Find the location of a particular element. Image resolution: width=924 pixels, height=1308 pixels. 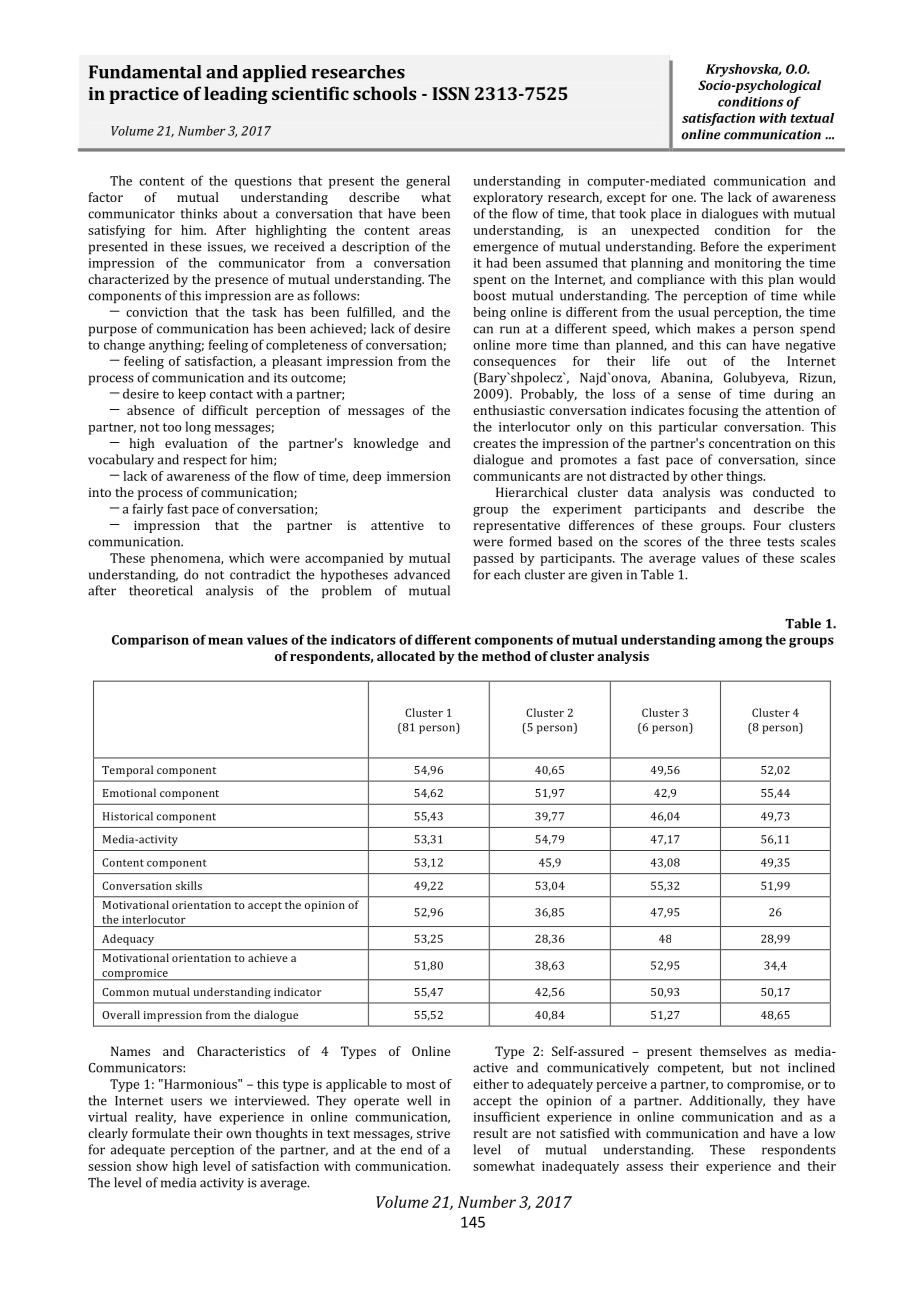

practice is located at coordinates (144, 95).
